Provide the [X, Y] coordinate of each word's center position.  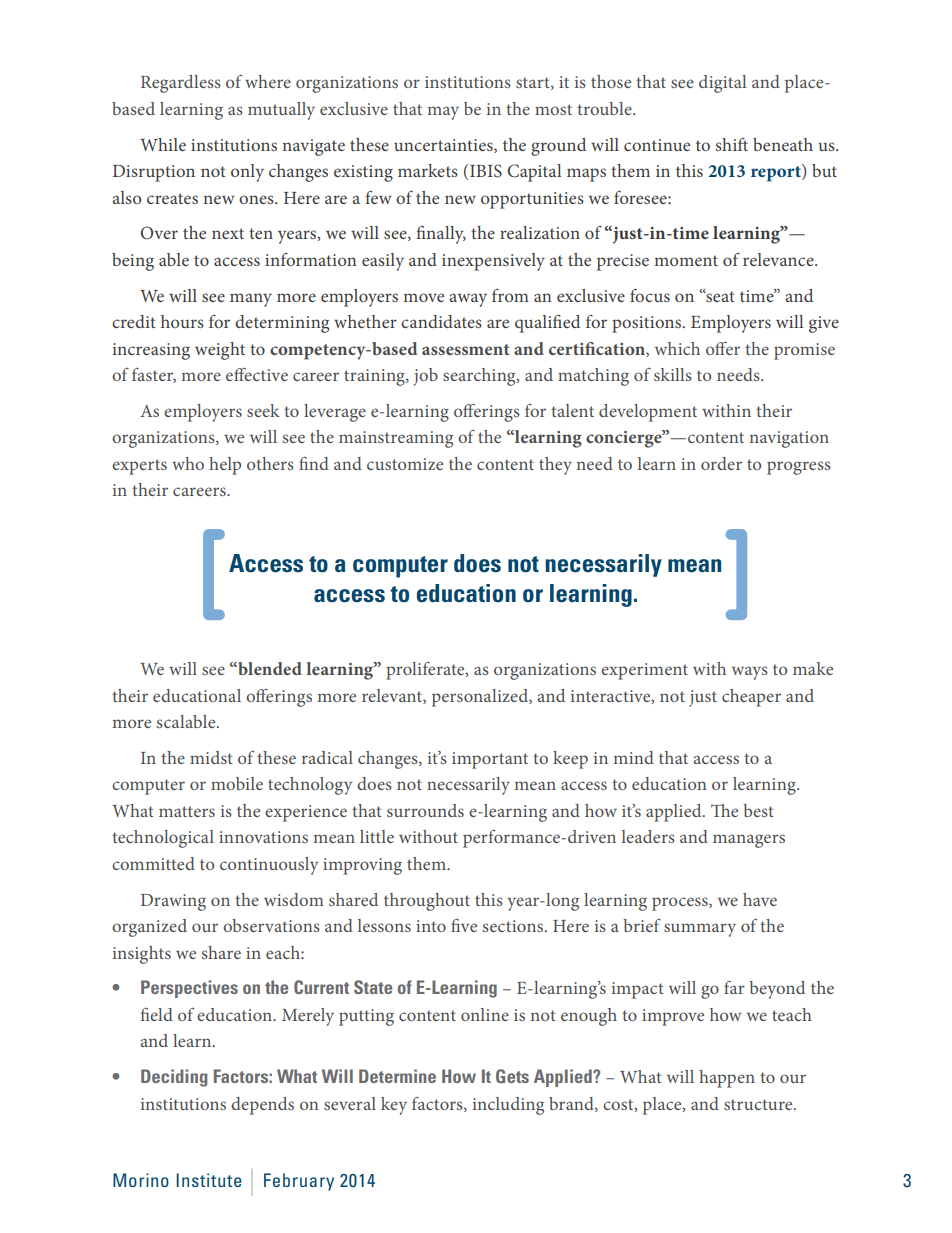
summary [700, 930]
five [464, 925]
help [225, 466]
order [721, 463]
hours [182, 321]
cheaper [751, 698]
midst [211, 757]
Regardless [181, 84]
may [443, 113]
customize [405, 464]
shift [732, 144]
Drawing [173, 902]
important [490, 760]
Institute [209, 1180]
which [677, 348]
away [468, 300]
